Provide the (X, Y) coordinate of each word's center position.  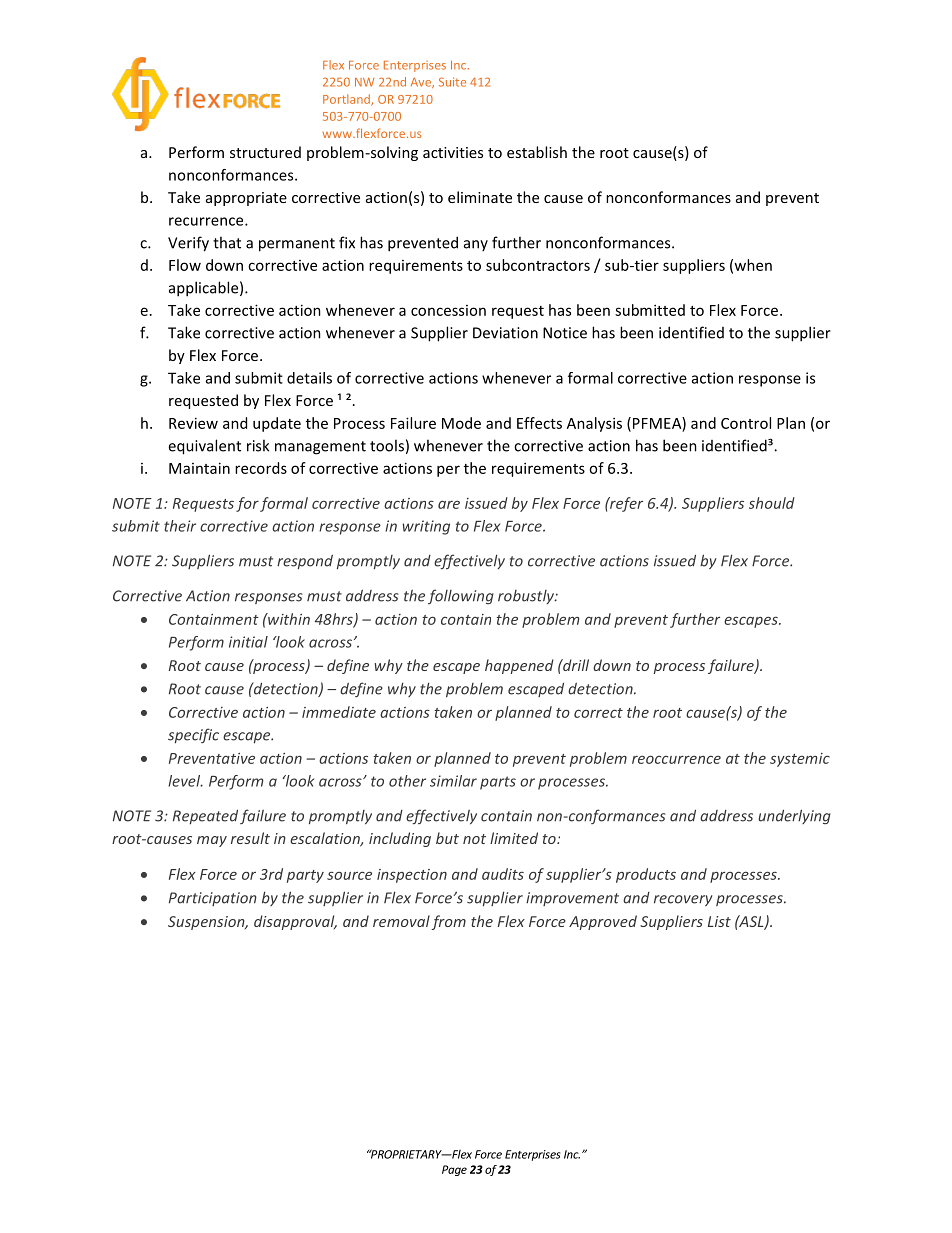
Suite (452, 82)
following (461, 596)
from (448, 922)
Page (454, 1170)
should (772, 503)
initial (248, 642)
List (719, 921)
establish (537, 152)
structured (265, 152)
